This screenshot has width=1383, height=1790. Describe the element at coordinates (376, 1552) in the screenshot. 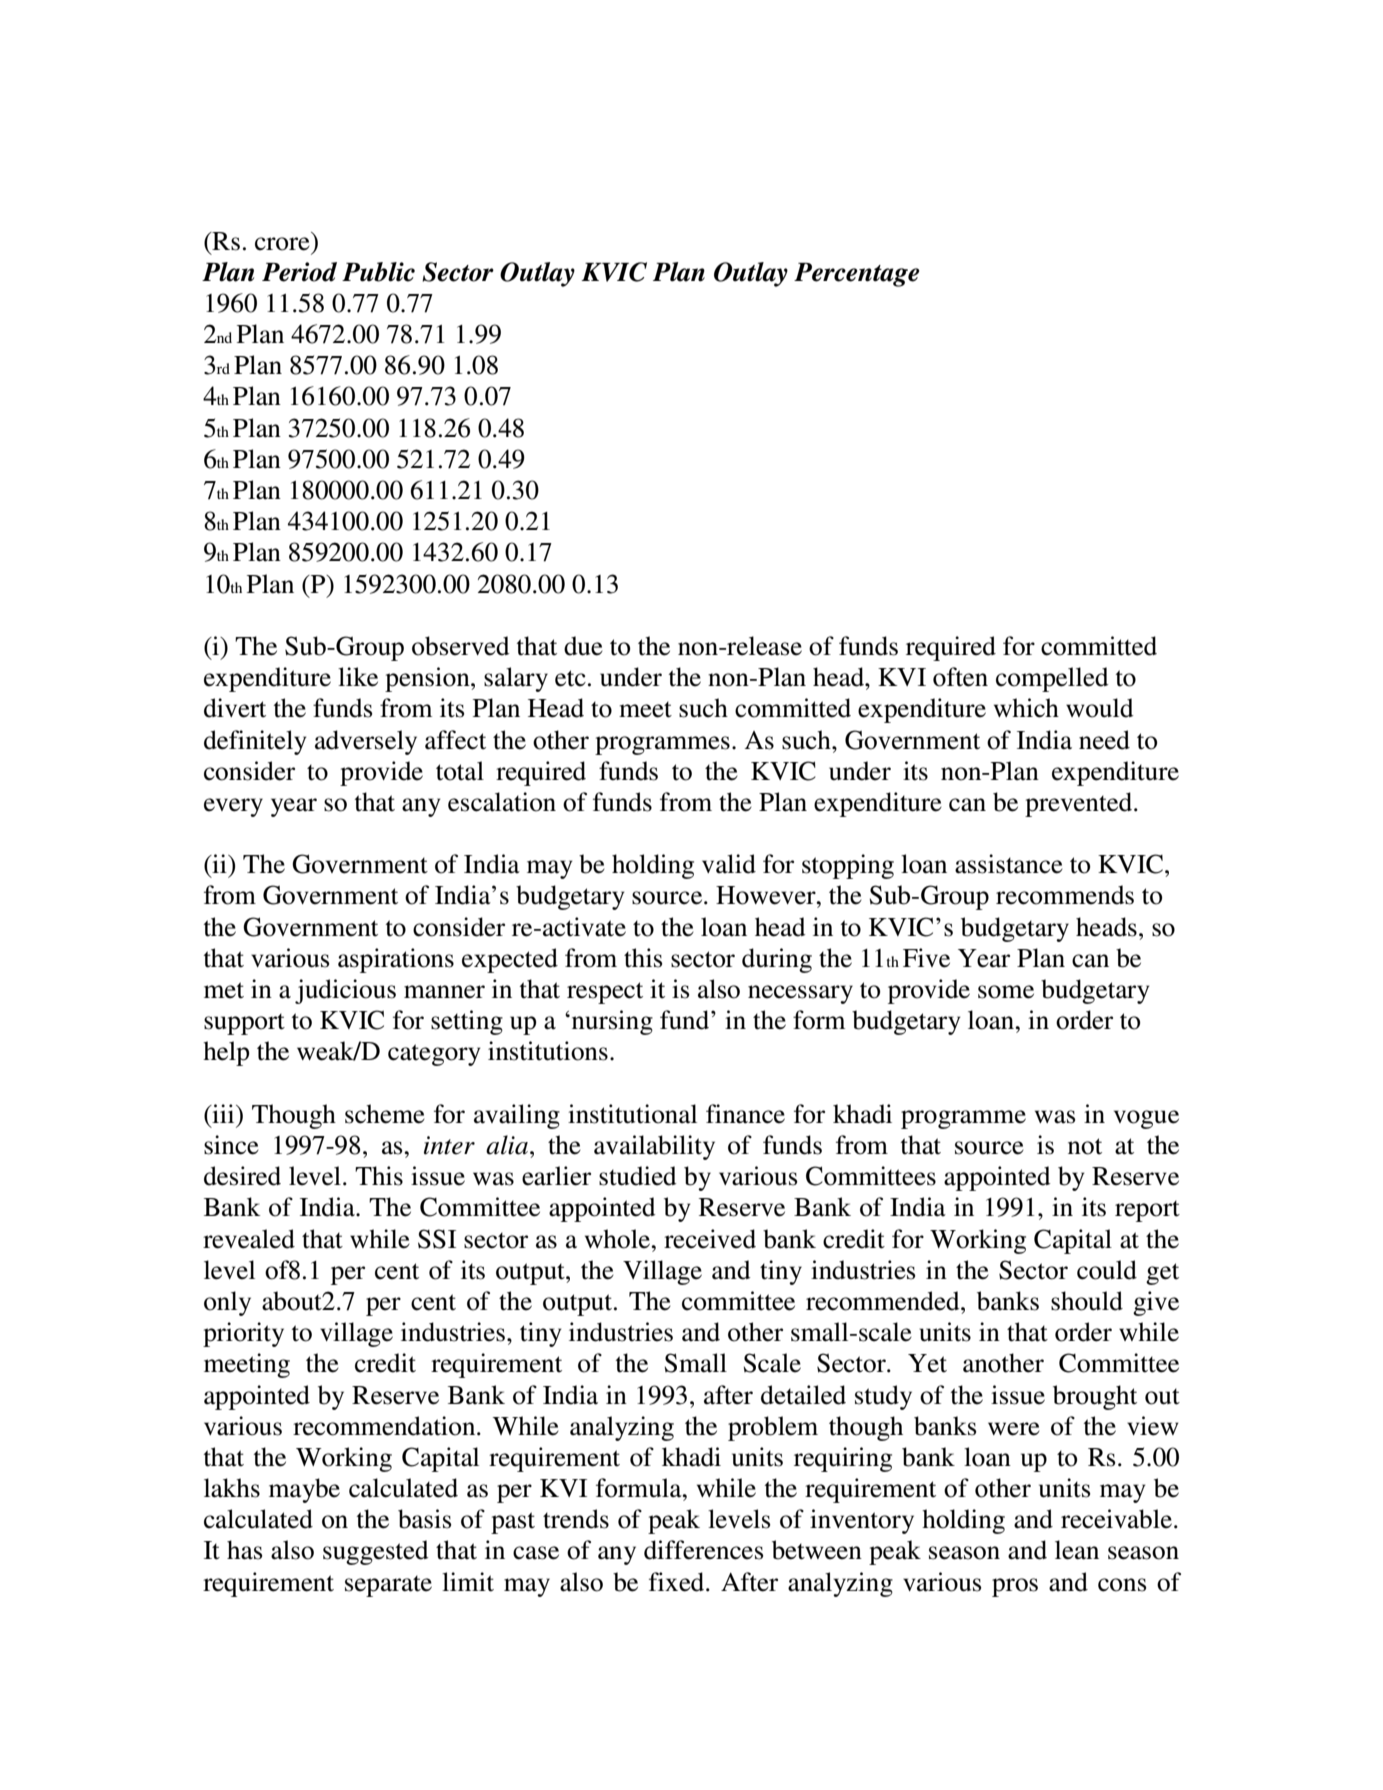

I see `suggested` at that location.
